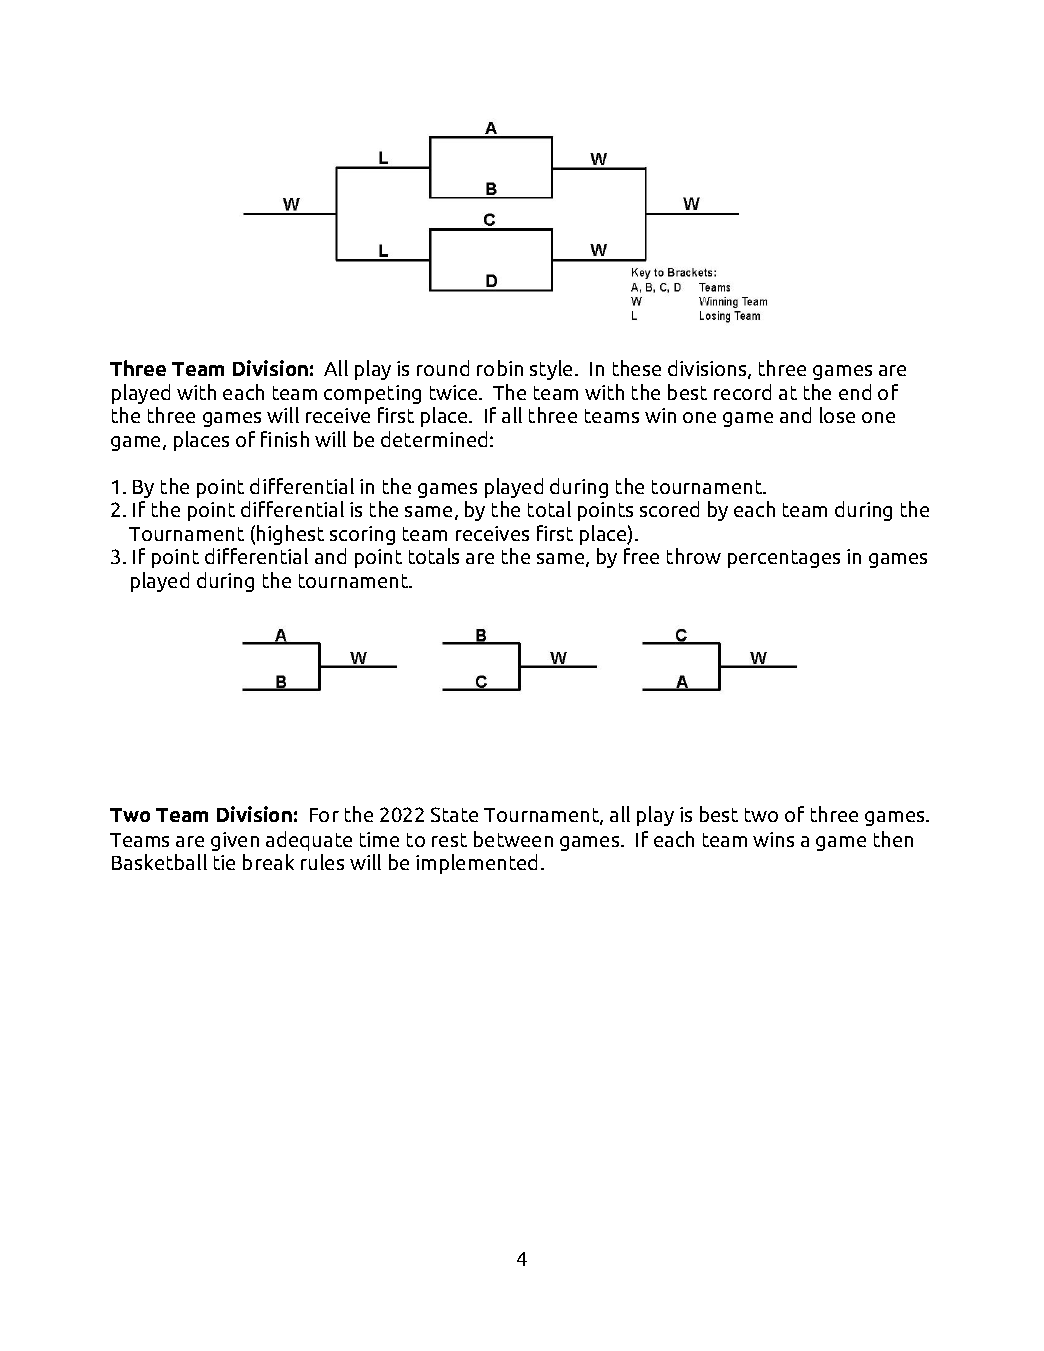 This document has height=1351, width=1044. I want to click on percentages, so click(784, 559).
